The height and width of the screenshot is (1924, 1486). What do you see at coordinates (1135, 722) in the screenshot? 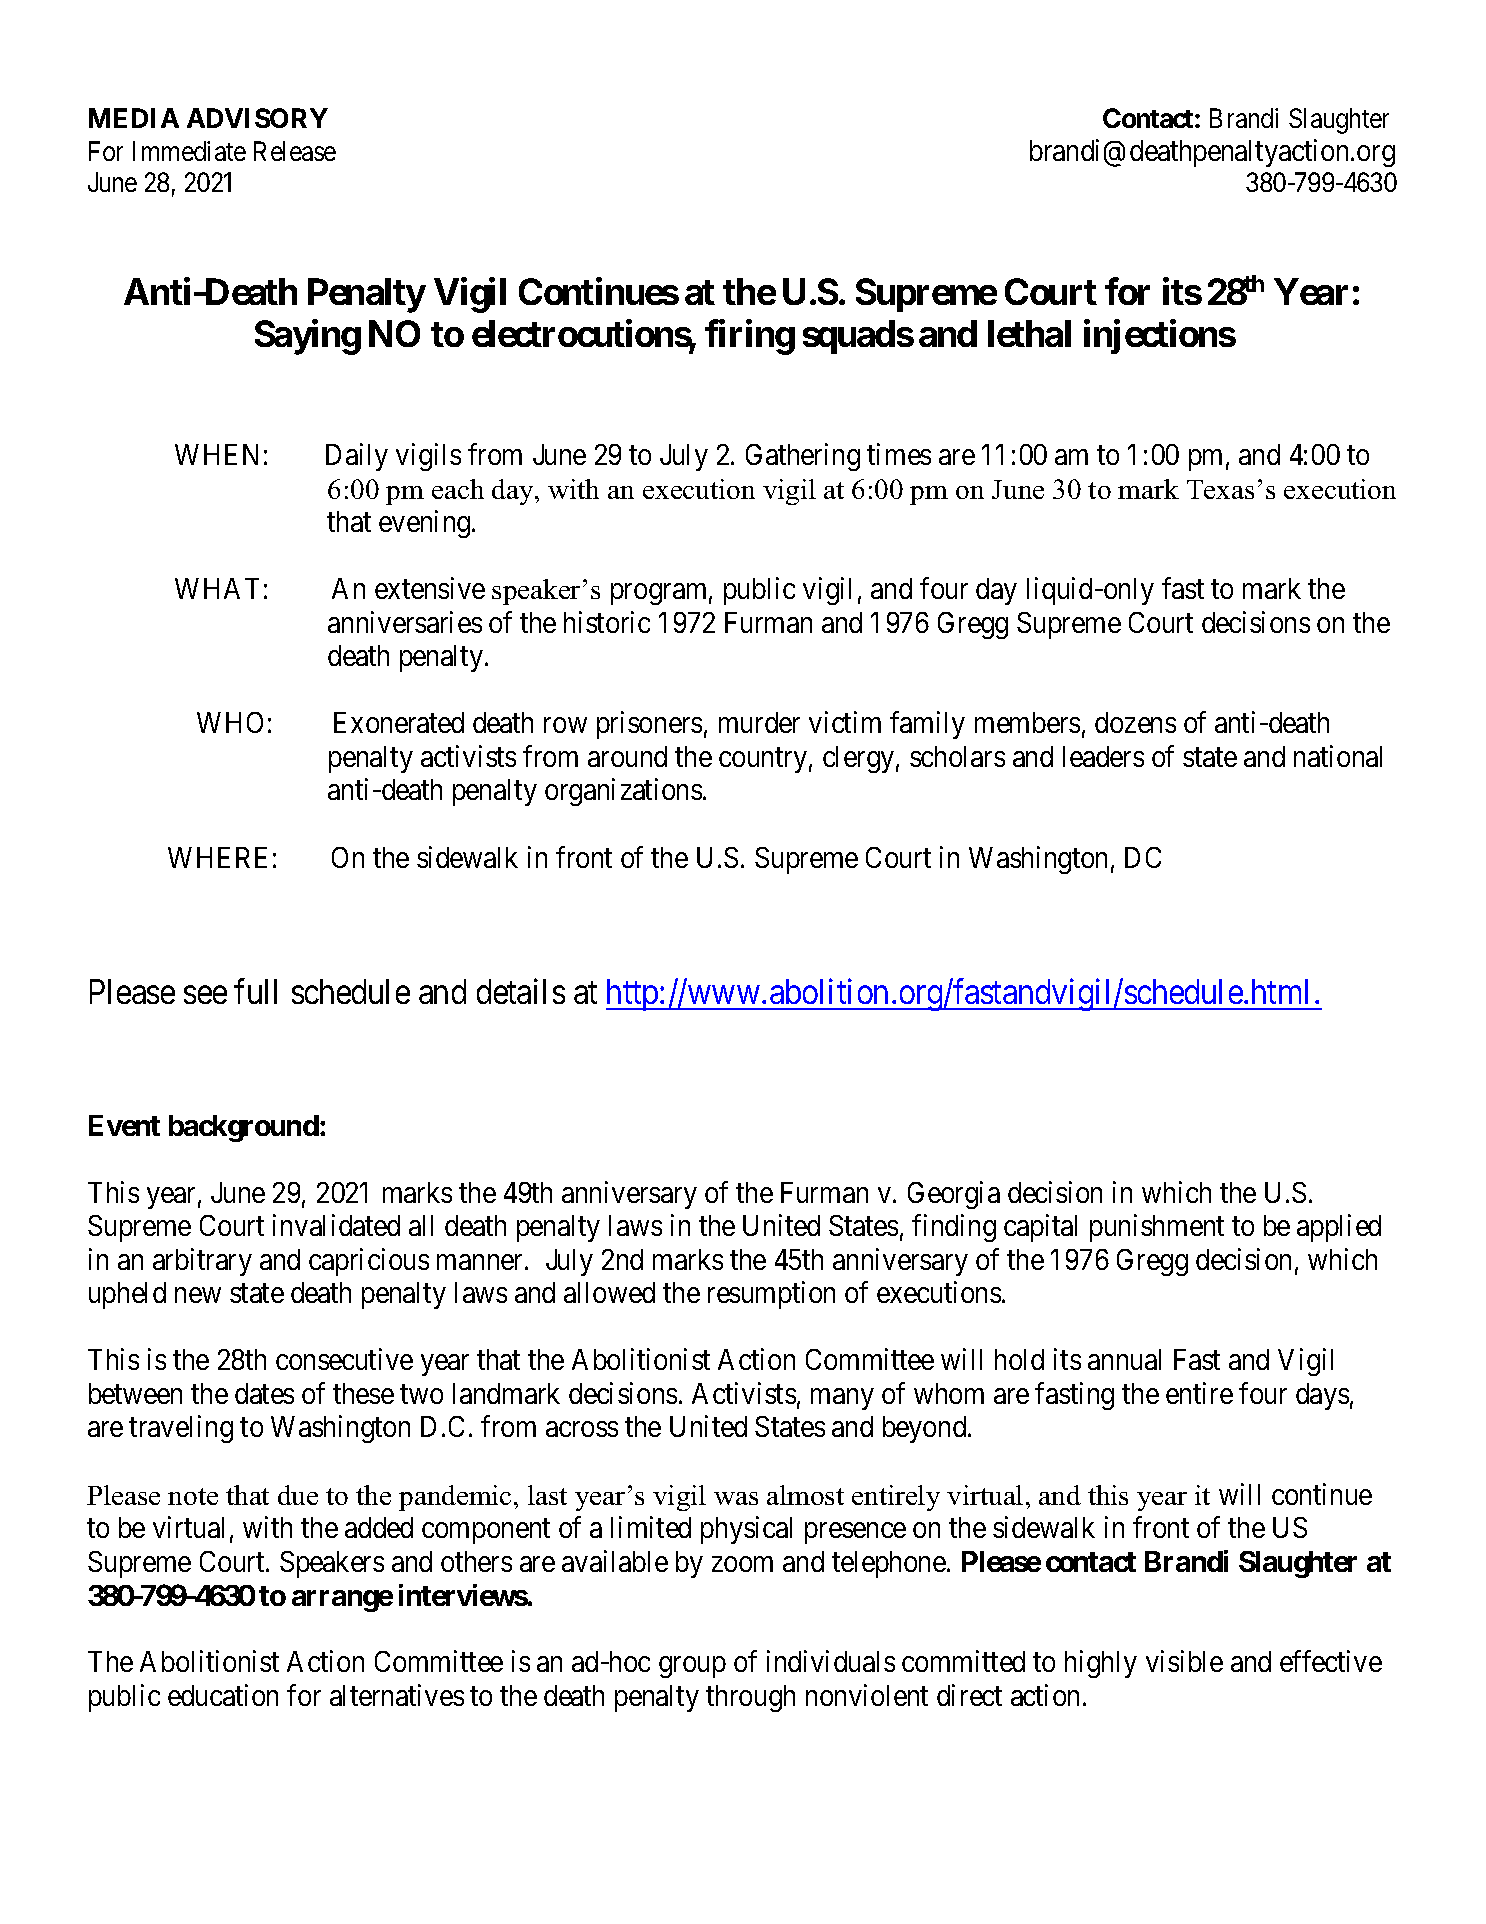
I see `dozens` at bounding box center [1135, 722].
